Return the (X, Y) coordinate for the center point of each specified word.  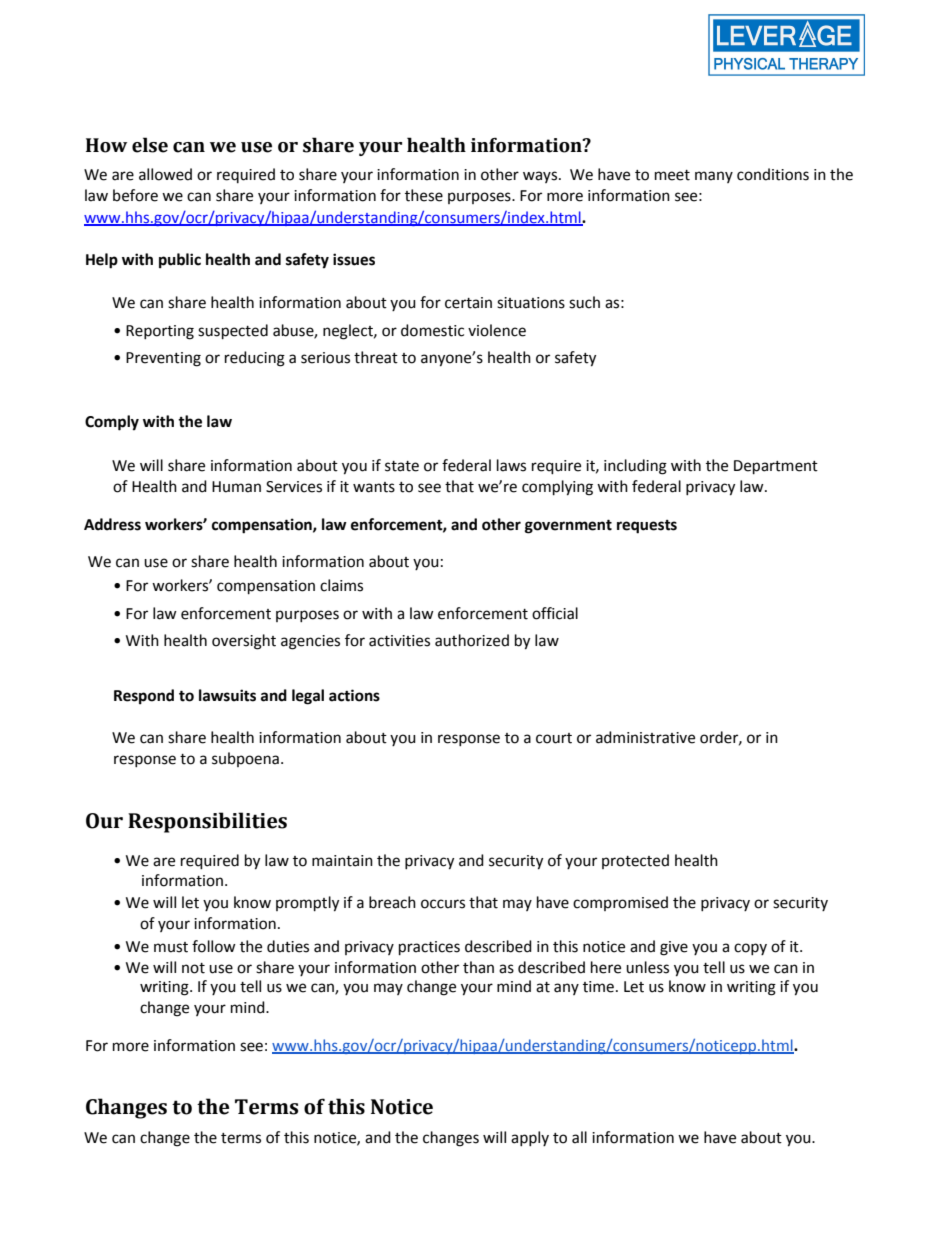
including (635, 467)
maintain (342, 861)
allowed (165, 174)
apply (530, 1138)
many (714, 177)
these (424, 195)
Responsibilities (207, 822)
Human (236, 487)
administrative (645, 737)
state (402, 466)
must (171, 947)
